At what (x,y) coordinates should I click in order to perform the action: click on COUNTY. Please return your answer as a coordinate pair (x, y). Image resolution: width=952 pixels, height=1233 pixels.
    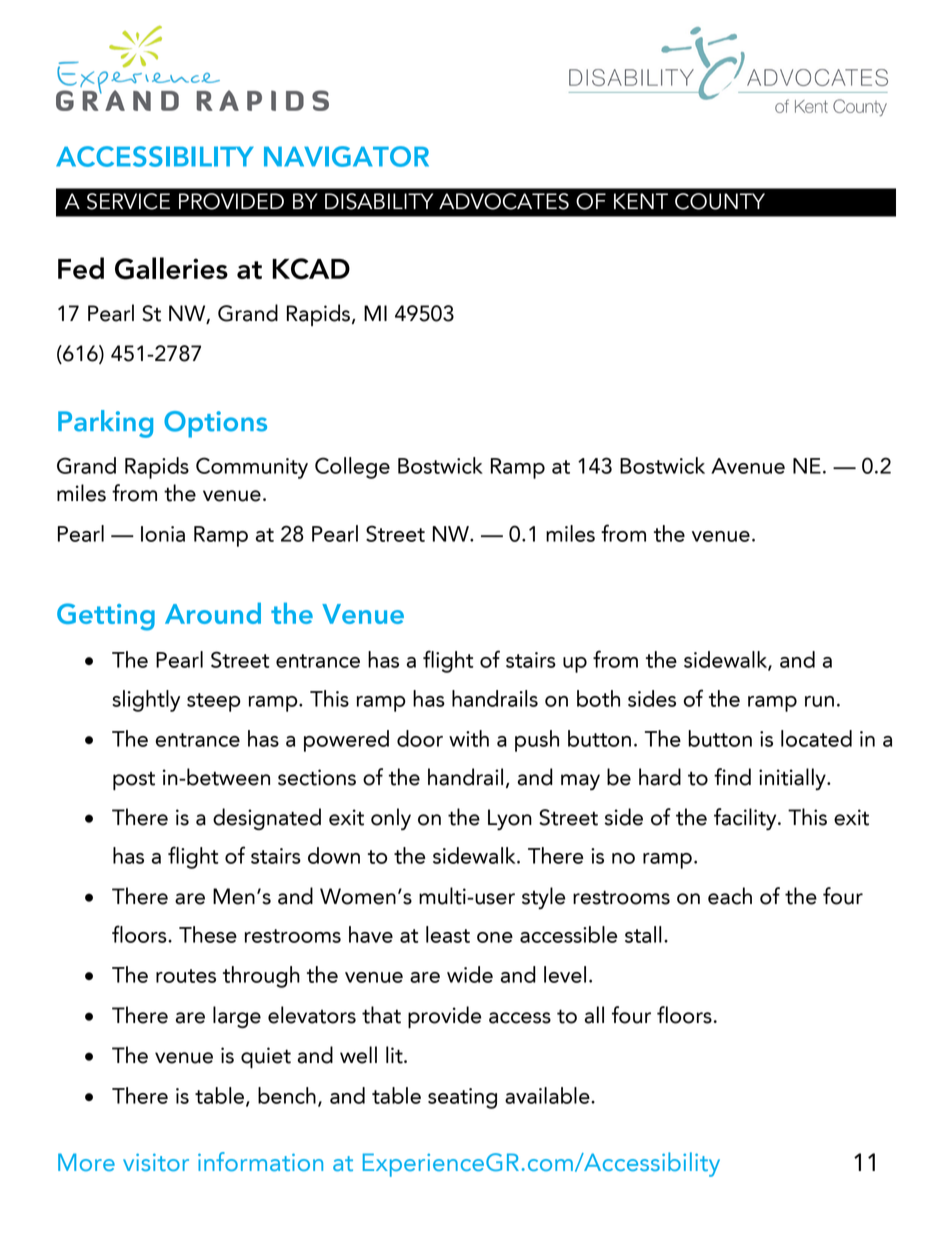
    Looking at the image, I should click on (720, 201).
